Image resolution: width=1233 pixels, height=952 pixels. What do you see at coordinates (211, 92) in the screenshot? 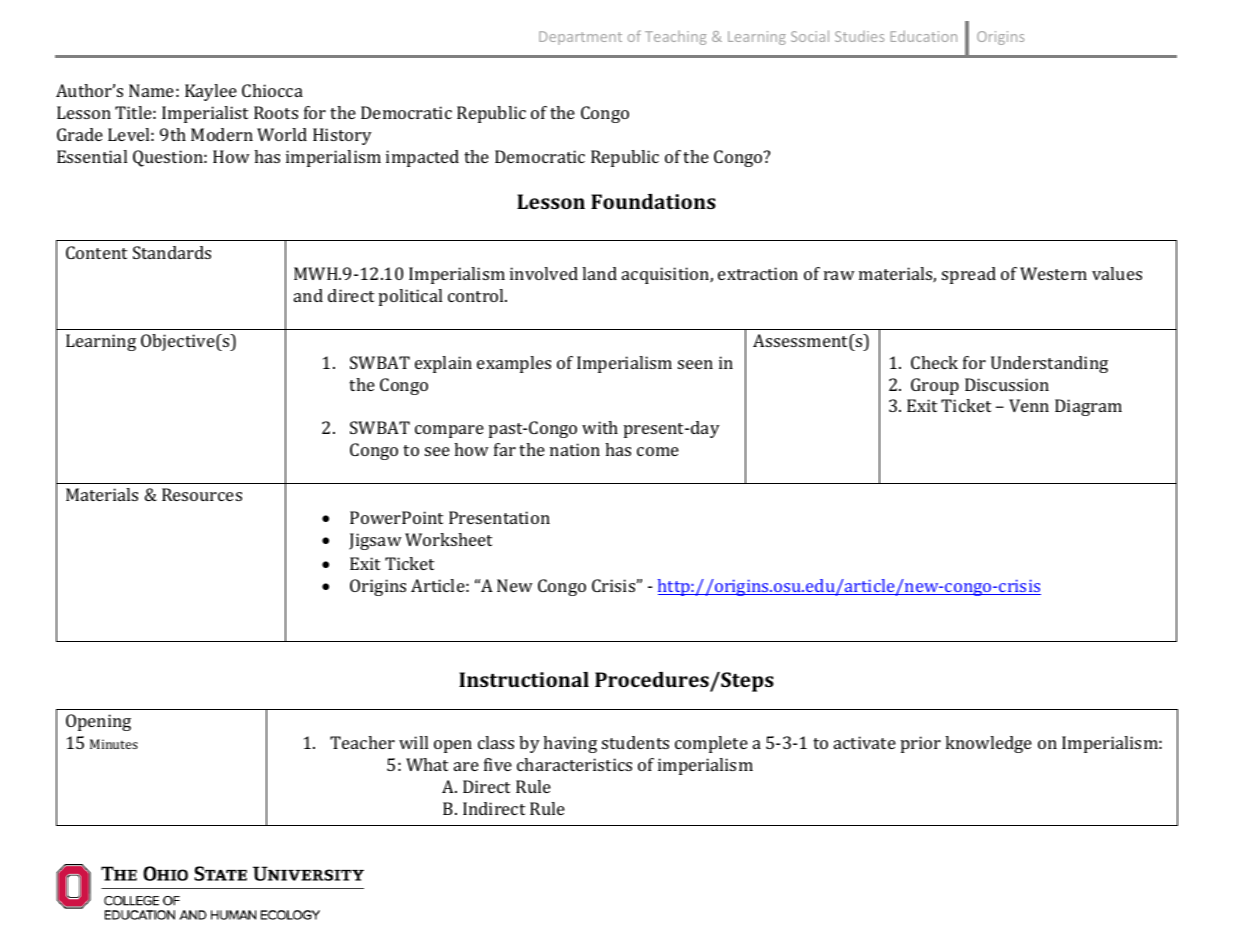
I see `Kaylee` at bounding box center [211, 92].
